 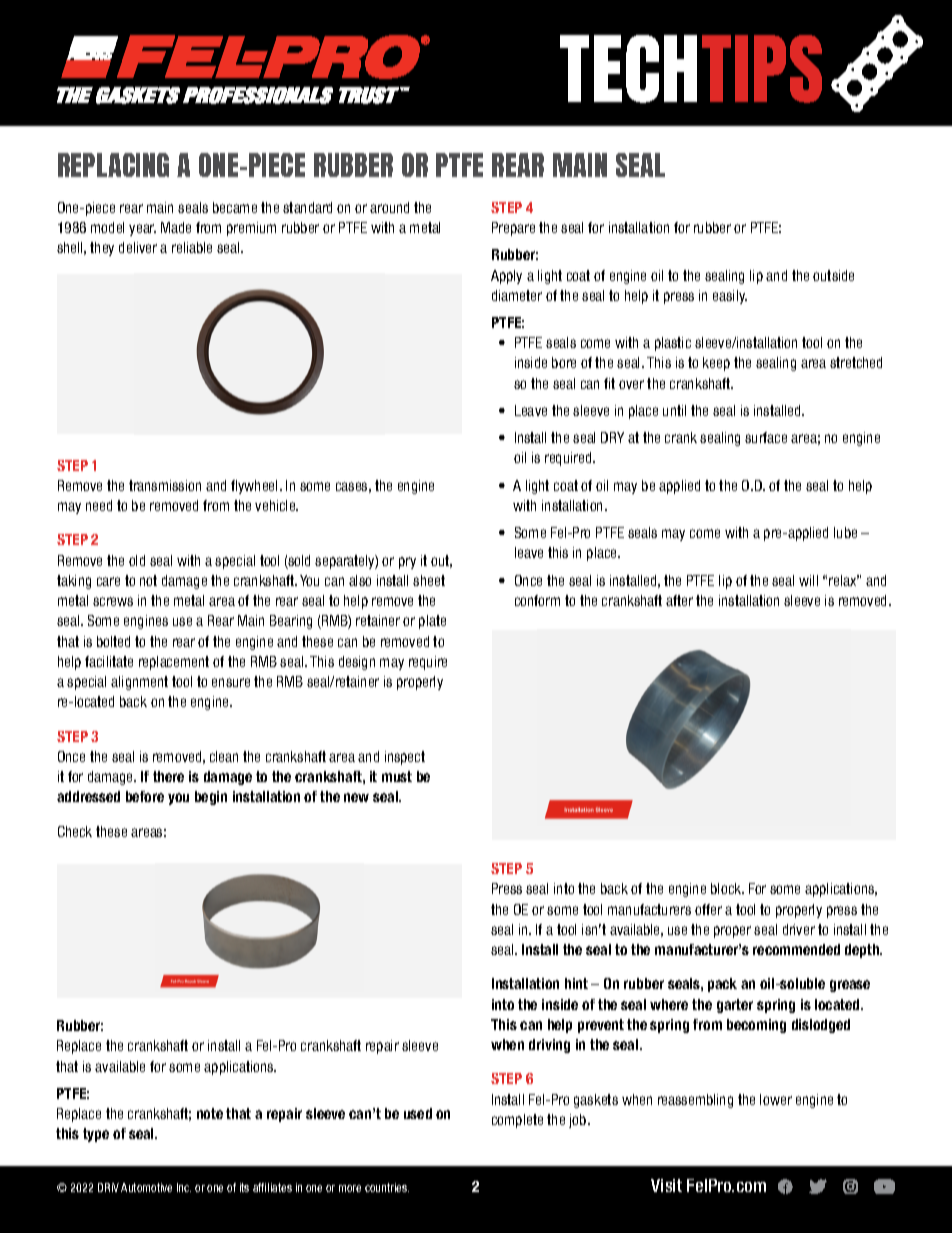 I want to click on block, so click(x=727, y=888).
